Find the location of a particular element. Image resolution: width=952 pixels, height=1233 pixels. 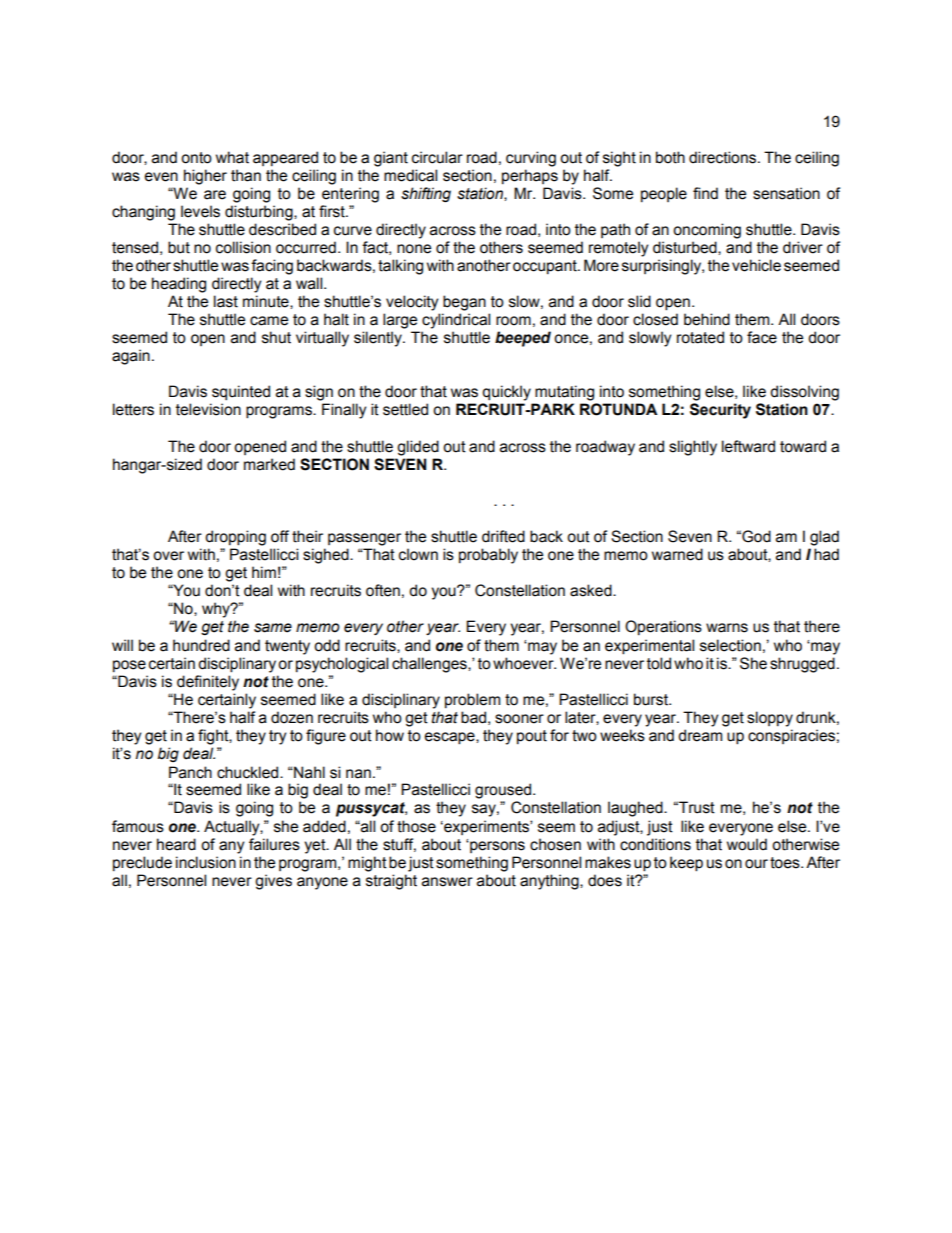

answer is located at coordinates (447, 882).
